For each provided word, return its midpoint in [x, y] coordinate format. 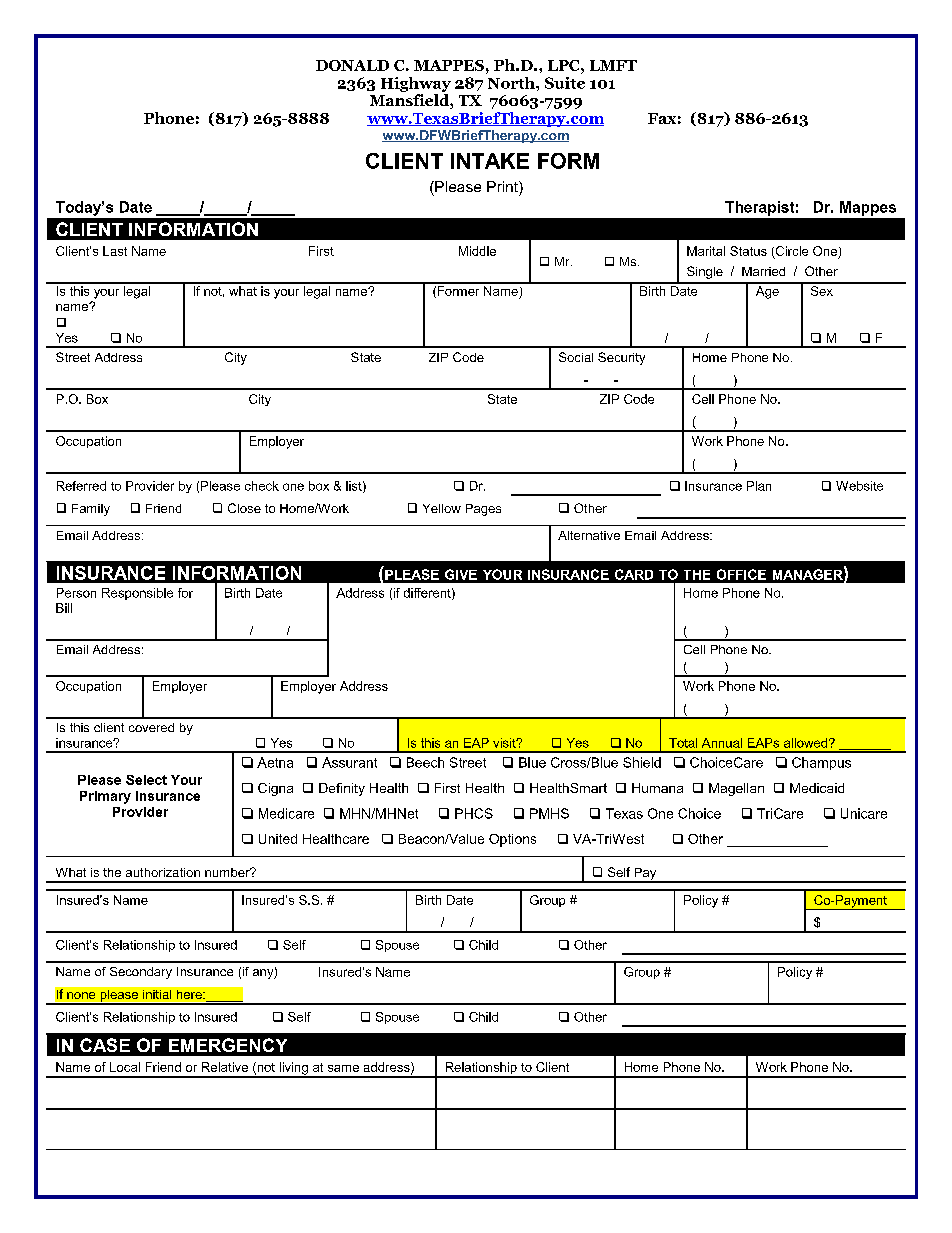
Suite [565, 83]
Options [512, 840]
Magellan [736, 789]
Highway [416, 84]
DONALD [352, 65]
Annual [722, 743]
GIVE [461, 574]
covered [151, 727]
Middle [477, 251]
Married [763, 271]
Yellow [442, 508]
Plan [759, 486]
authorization [163, 872]
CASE [105, 1045]
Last [115, 251]
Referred [81, 486]
